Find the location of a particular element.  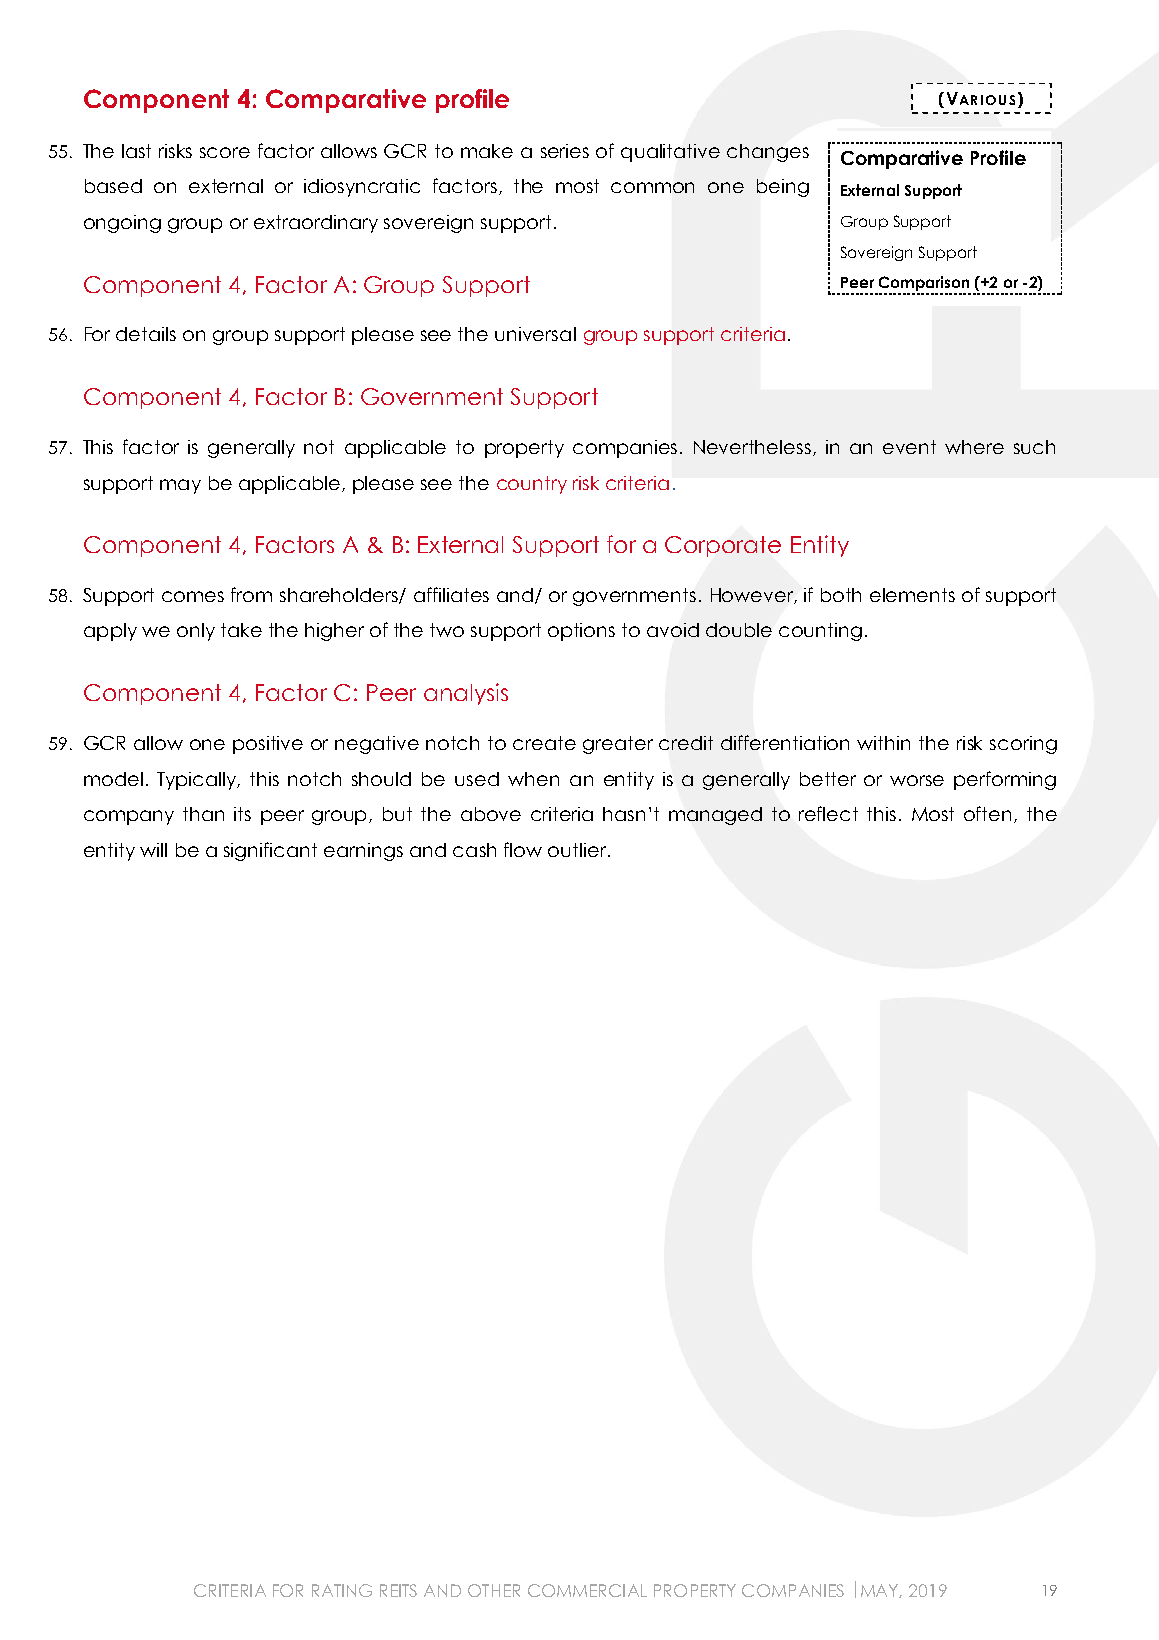

flow is located at coordinates (523, 849).
